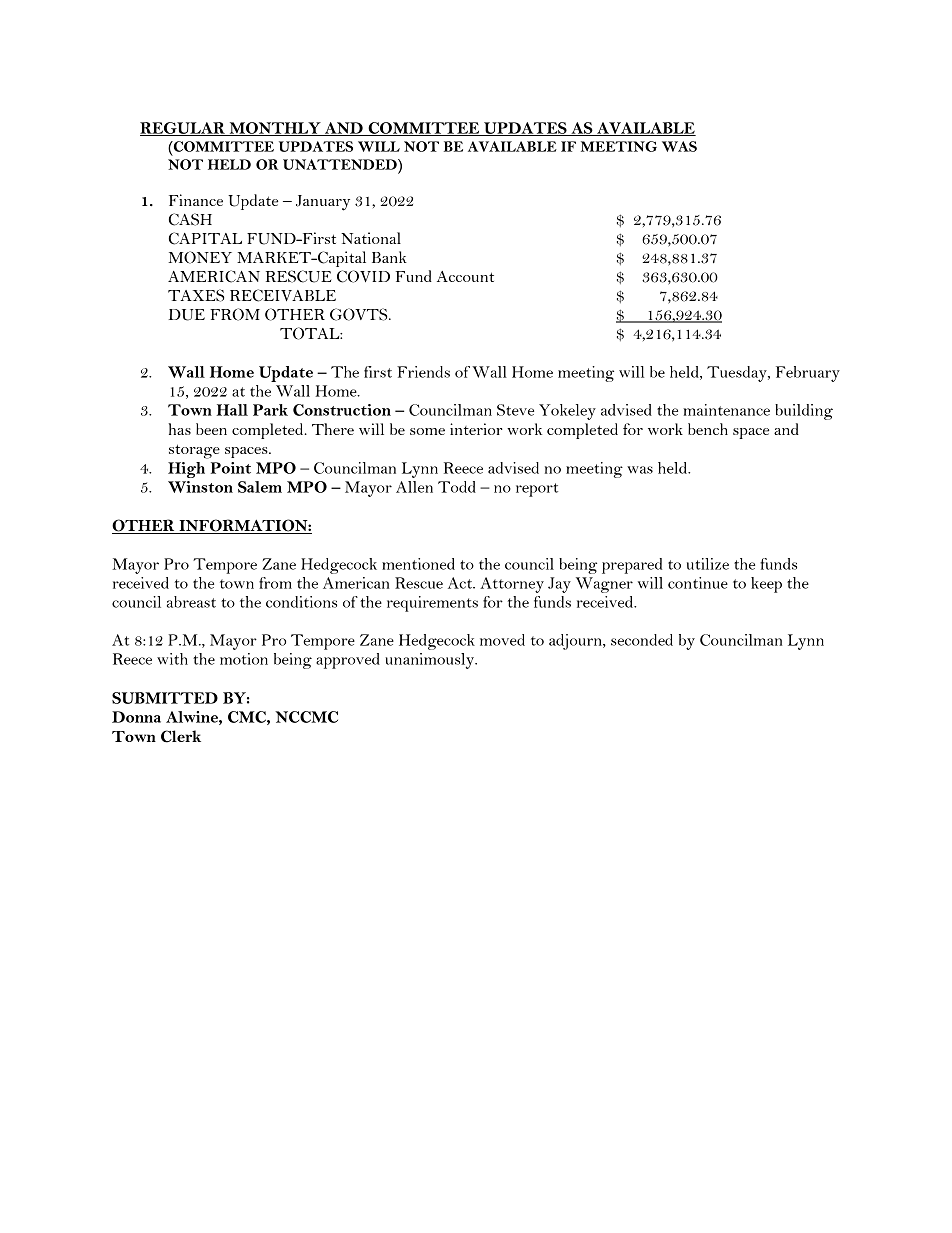 This image has height=1233, width=952. Describe the element at coordinates (200, 487) in the image. I see `Winston` at that location.
